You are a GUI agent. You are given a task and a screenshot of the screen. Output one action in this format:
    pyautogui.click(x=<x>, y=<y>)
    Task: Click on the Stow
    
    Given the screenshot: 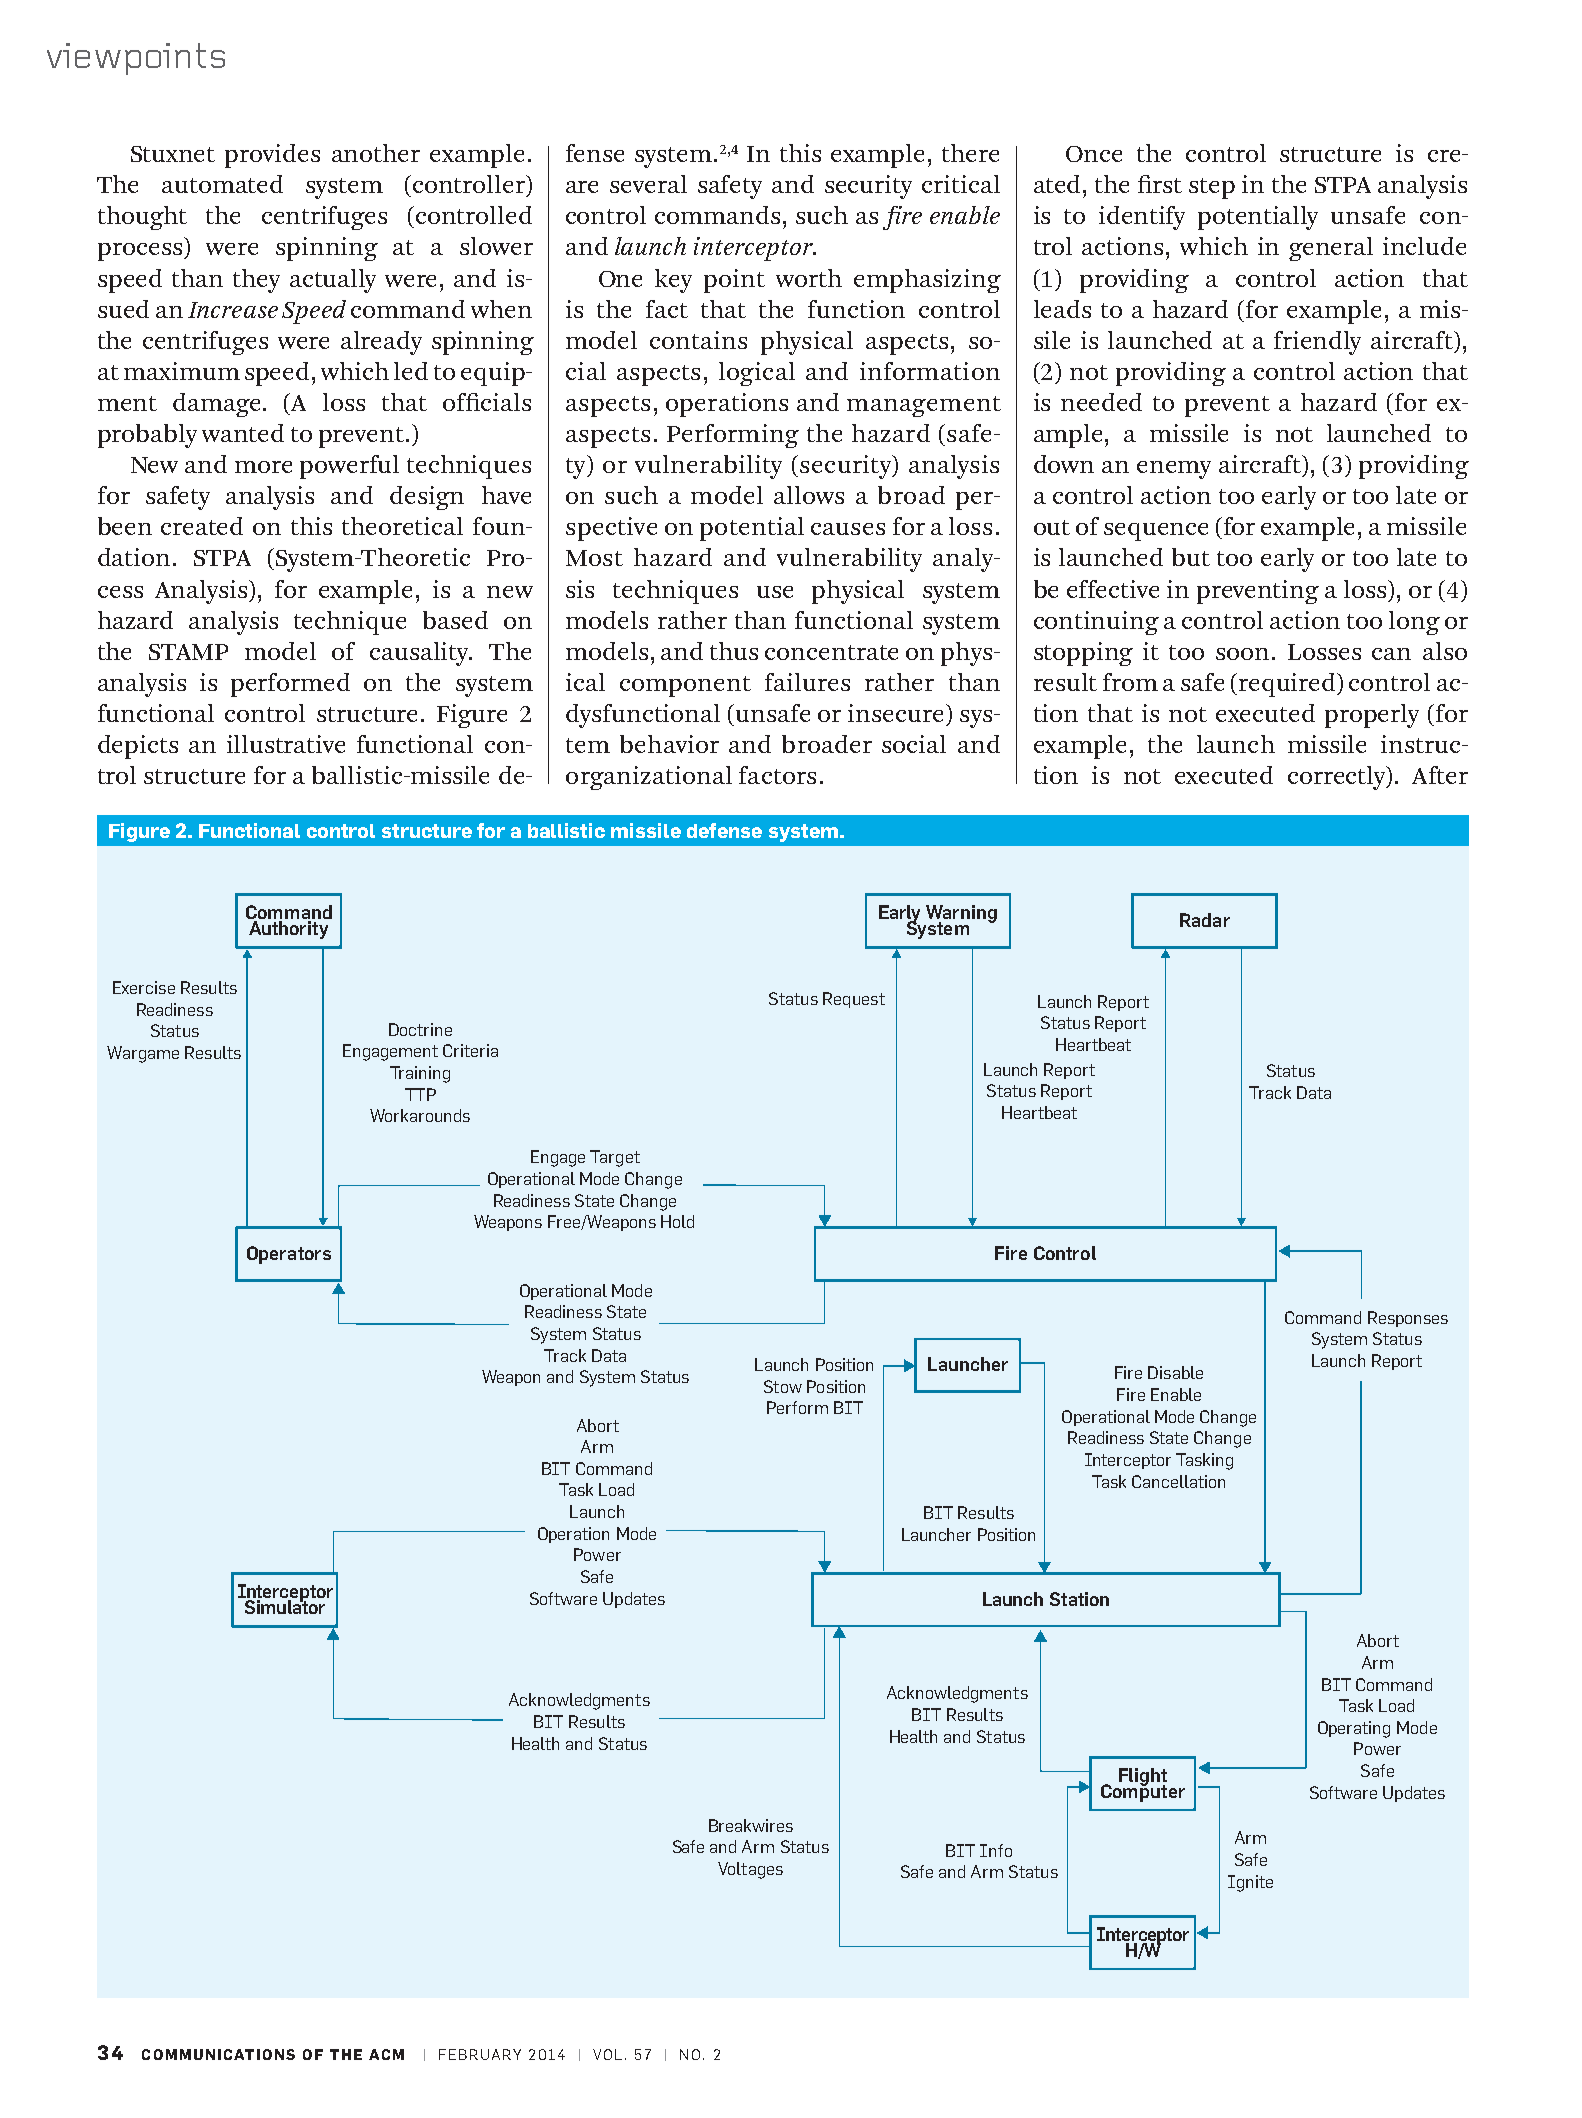 What is the action you would take?
    pyautogui.click(x=783, y=1386)
